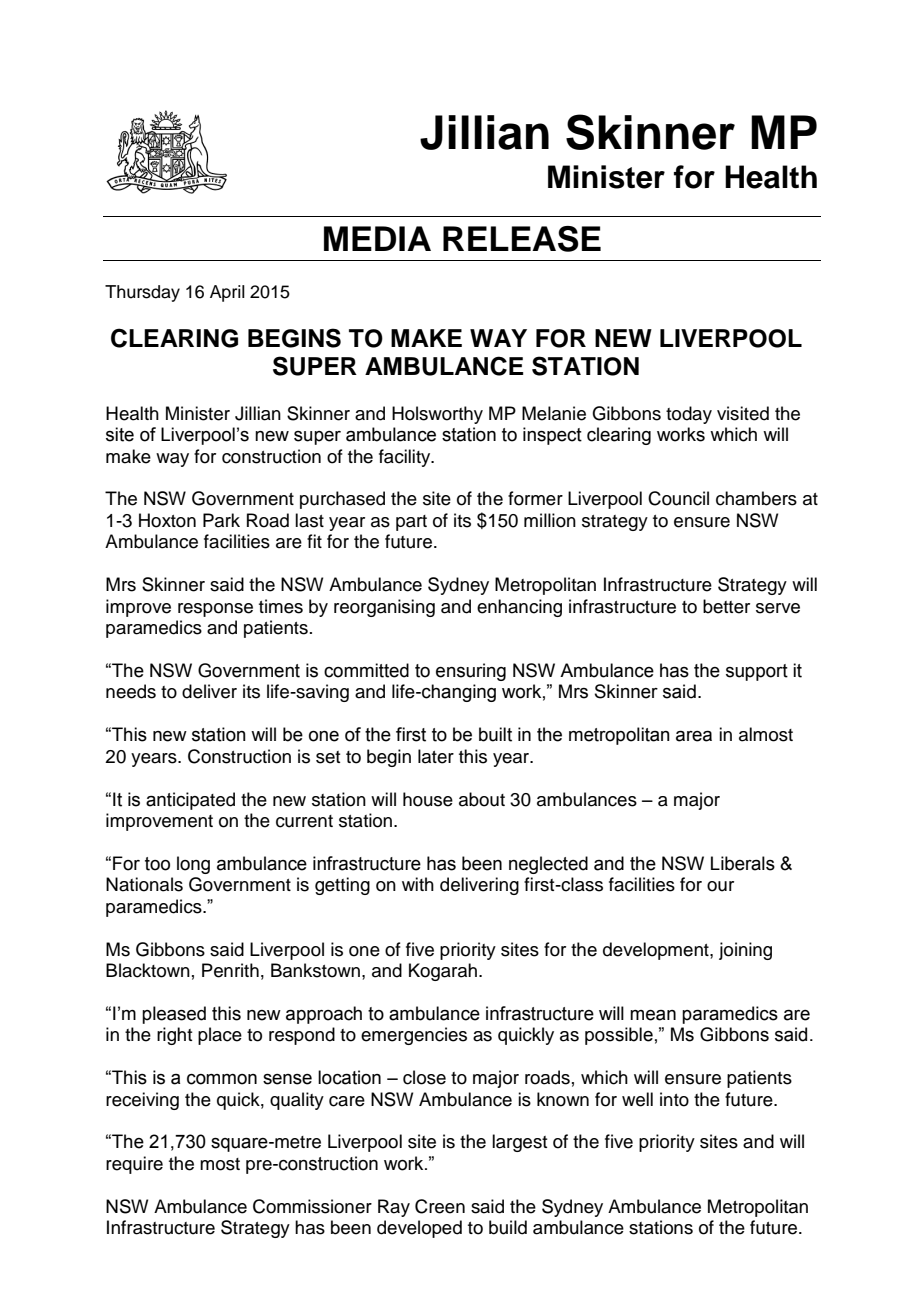 The image size is (924, 1308). What do you see at coordinates (471, 672) in the image?
I see `ensuring` at bounding box center [471, 672].
